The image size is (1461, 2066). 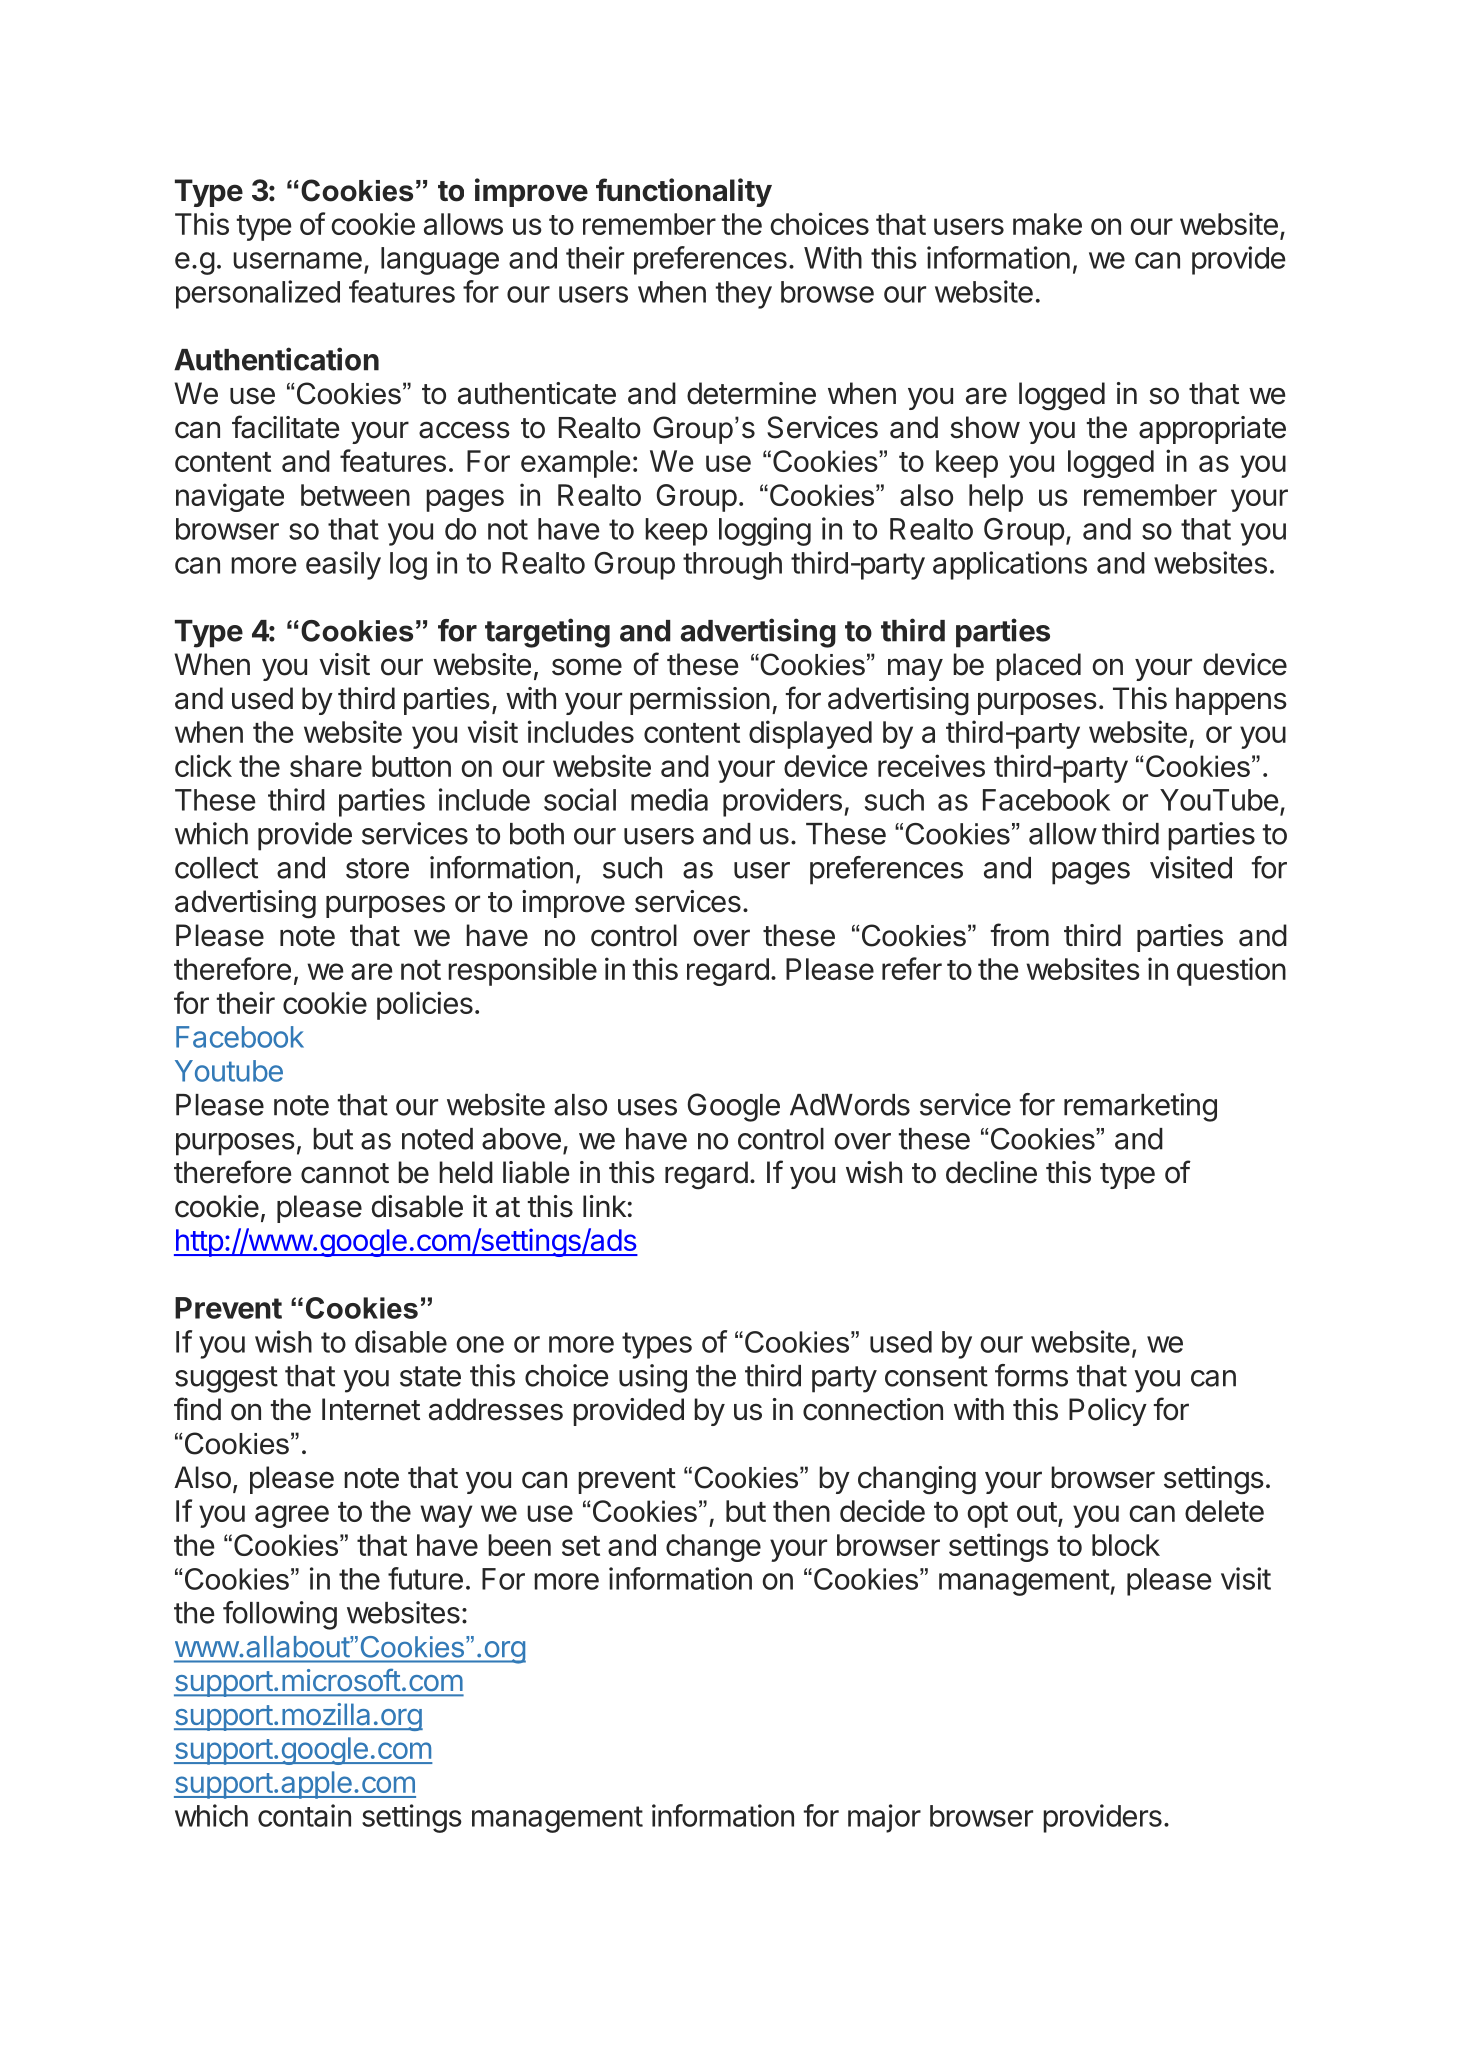 What do you see at coordinates (1126, 1545) in the document?
I see `block` at bounding box center [1126, 1545].
